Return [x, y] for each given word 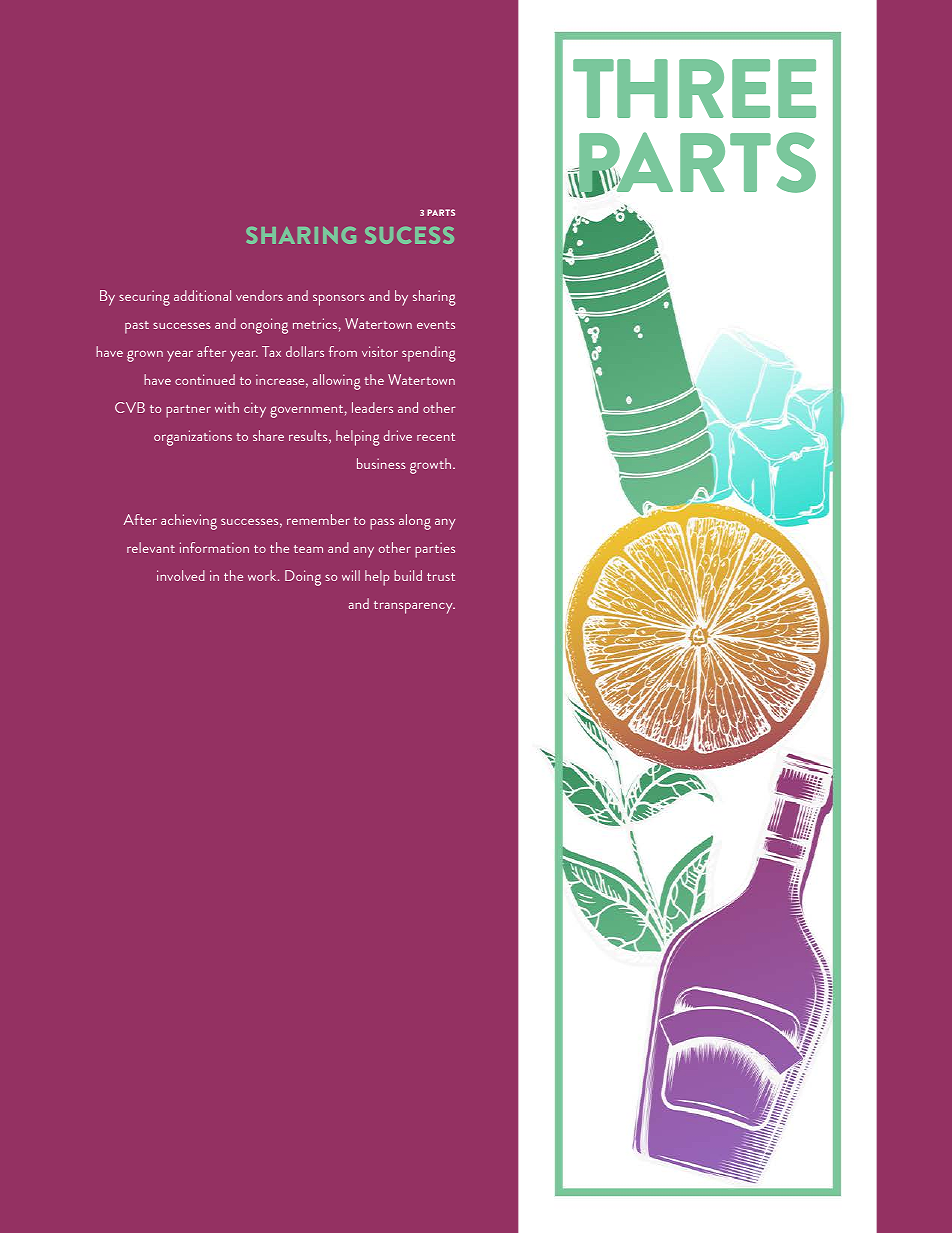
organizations [193, 438]
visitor [380, 351]
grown [145, 356]
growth [432, 466]
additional [202, 295]
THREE [694, 88]
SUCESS [409, 235]
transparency [414, 607]
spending [429, 354]
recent [436, 437]
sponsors [339, 300]
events [436, 325]
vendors [259, 295]
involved [181, 575]
